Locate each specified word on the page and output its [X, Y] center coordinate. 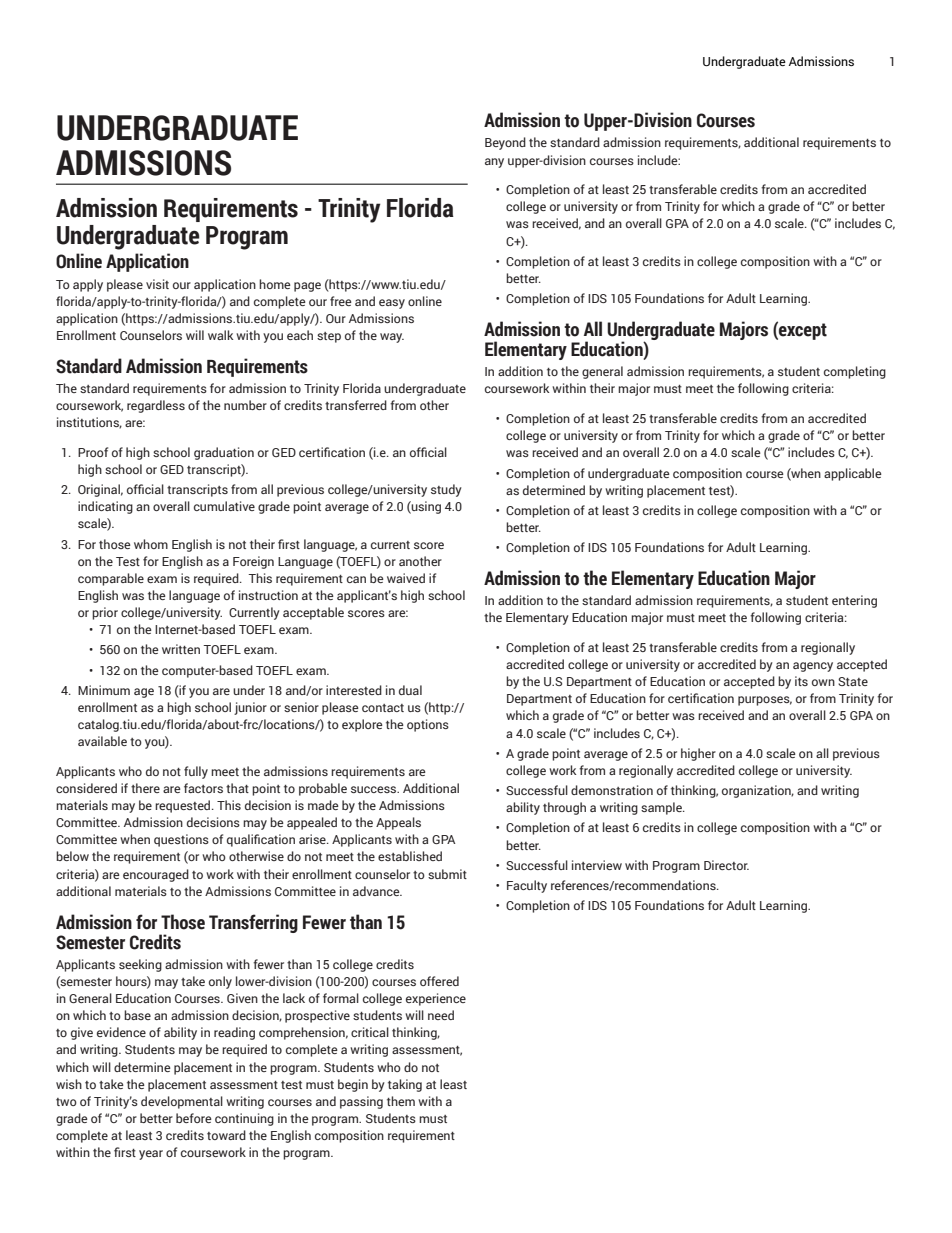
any [494, 163]
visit [157, 284]
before [194, 1118]
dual [410, 690]
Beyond [505, 143]
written [181, 649]
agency [813, 667]
